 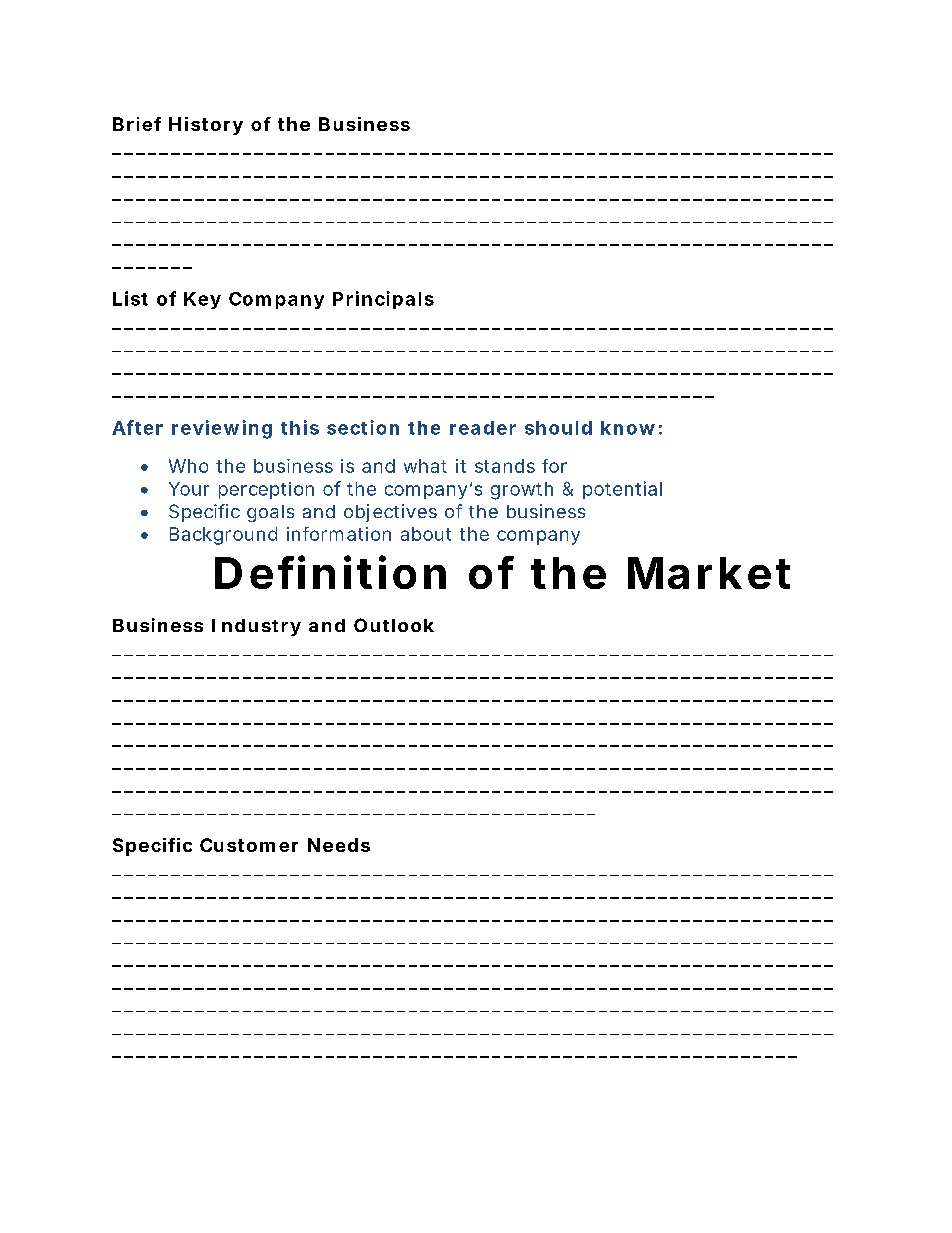 I want to click on Industry, so click(x=256, y=627).
